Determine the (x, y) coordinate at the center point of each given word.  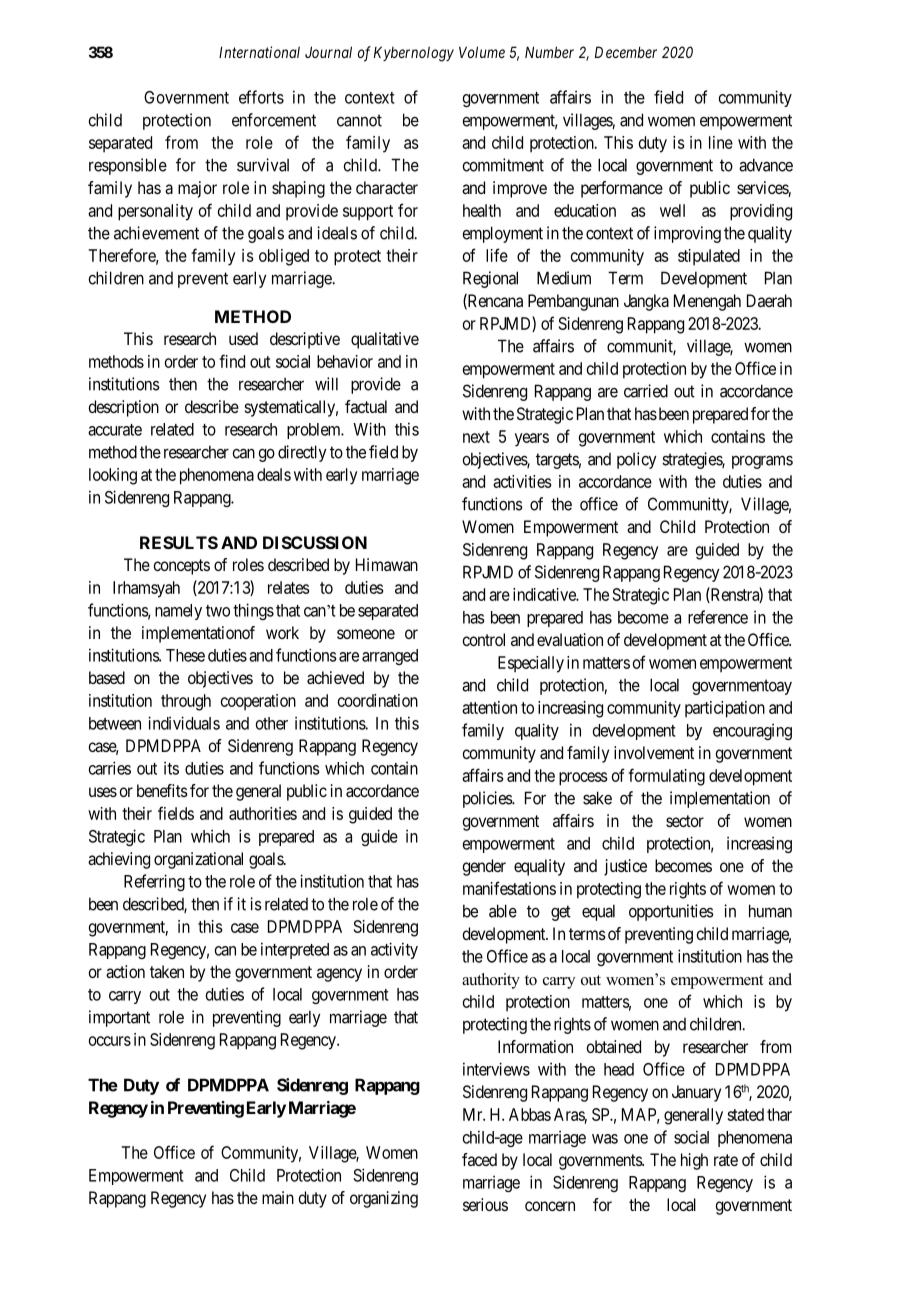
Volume (482, 52)
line (721, 142)
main (278, 1197)
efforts (261, 97)
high (694, 1161)
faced (479, 1159)
